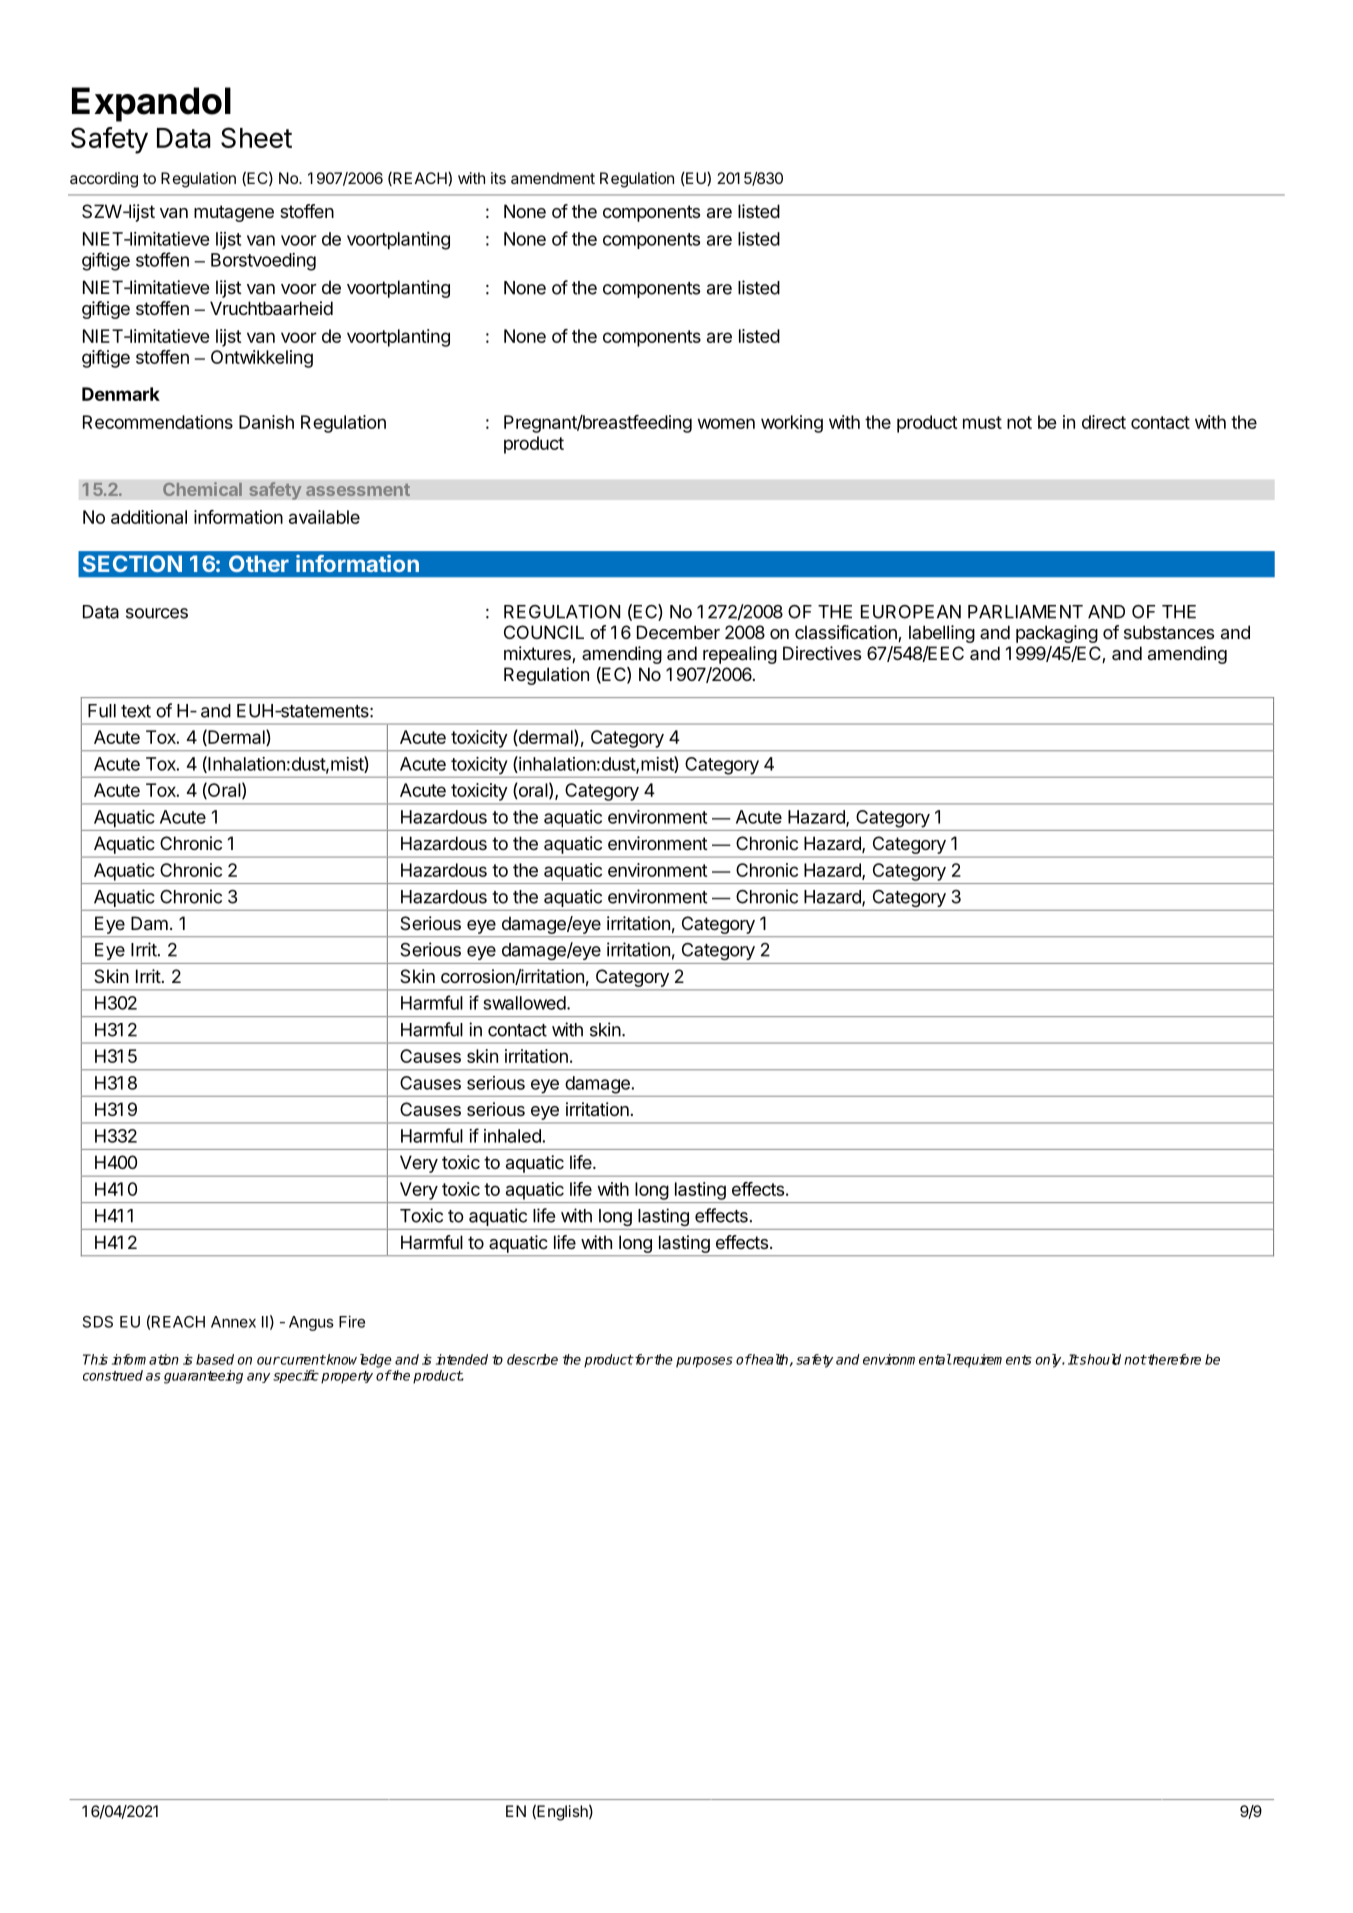 This screenshot has width=1353, height=1913. I want to click on packaging, so click(1057, 634).
